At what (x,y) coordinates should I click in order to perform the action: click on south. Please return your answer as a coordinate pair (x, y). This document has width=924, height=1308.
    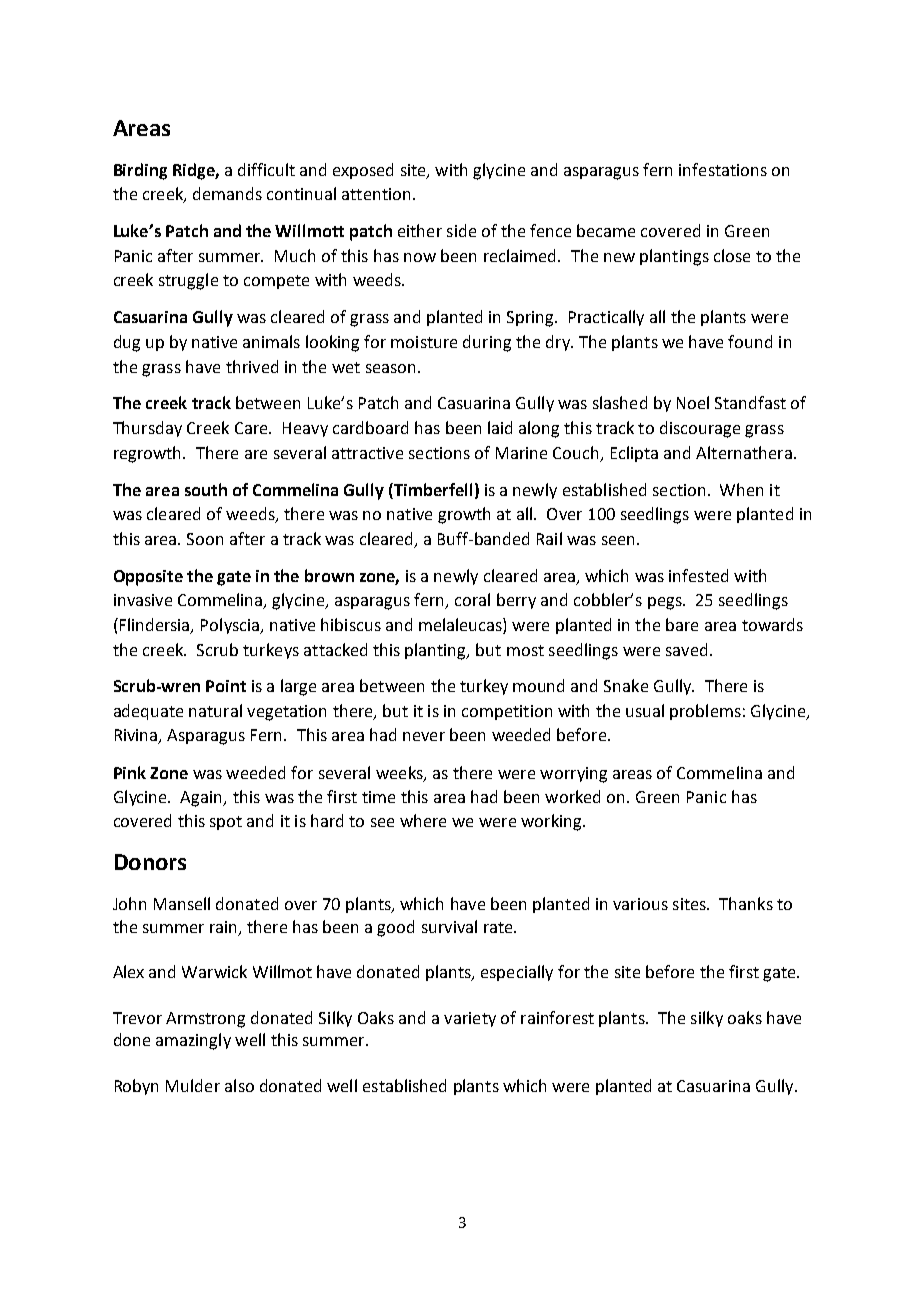
    Looking at the image, I should click on (206, 489).
